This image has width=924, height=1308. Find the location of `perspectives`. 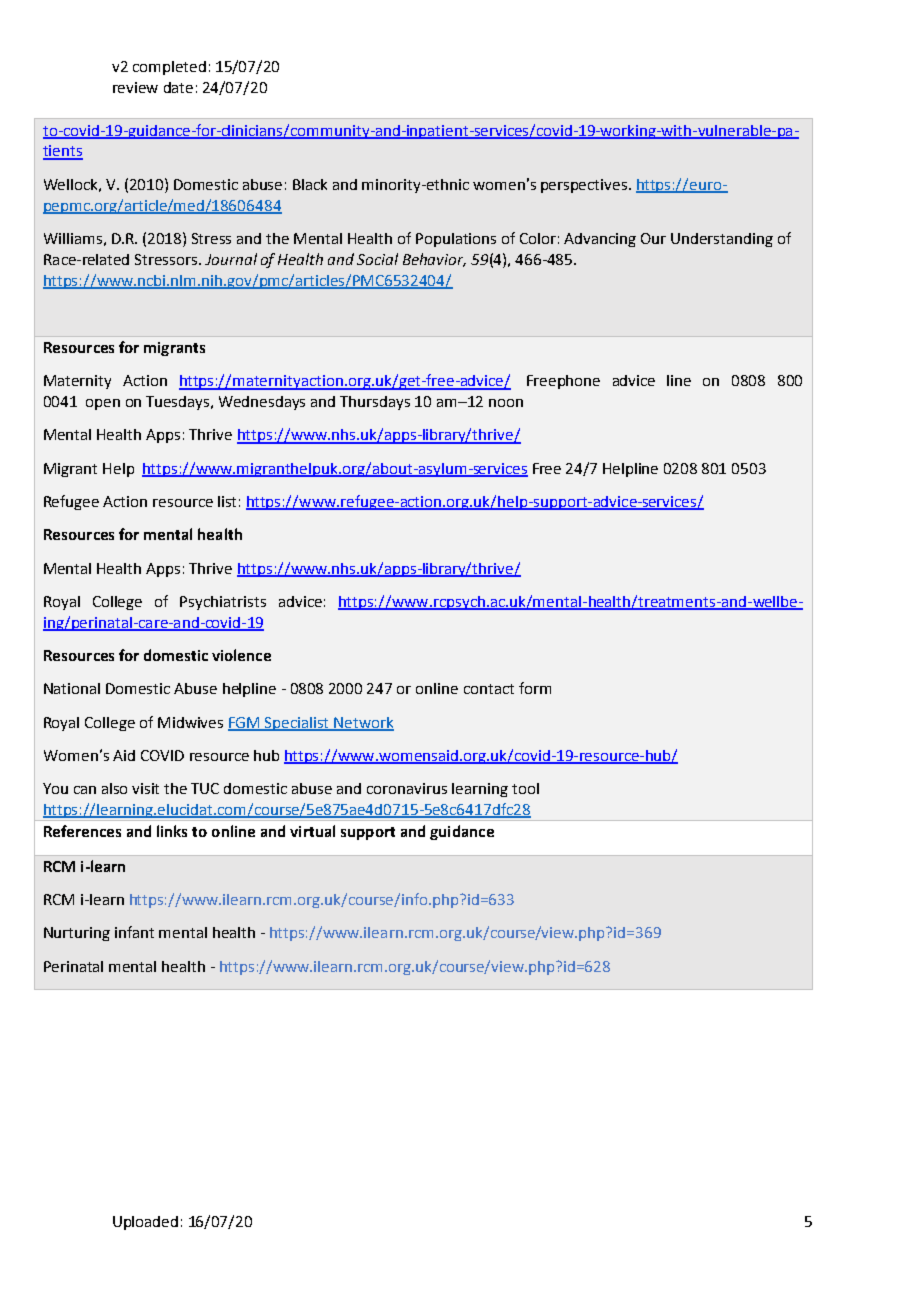

perspectives is located at coordinates (584, 186).
